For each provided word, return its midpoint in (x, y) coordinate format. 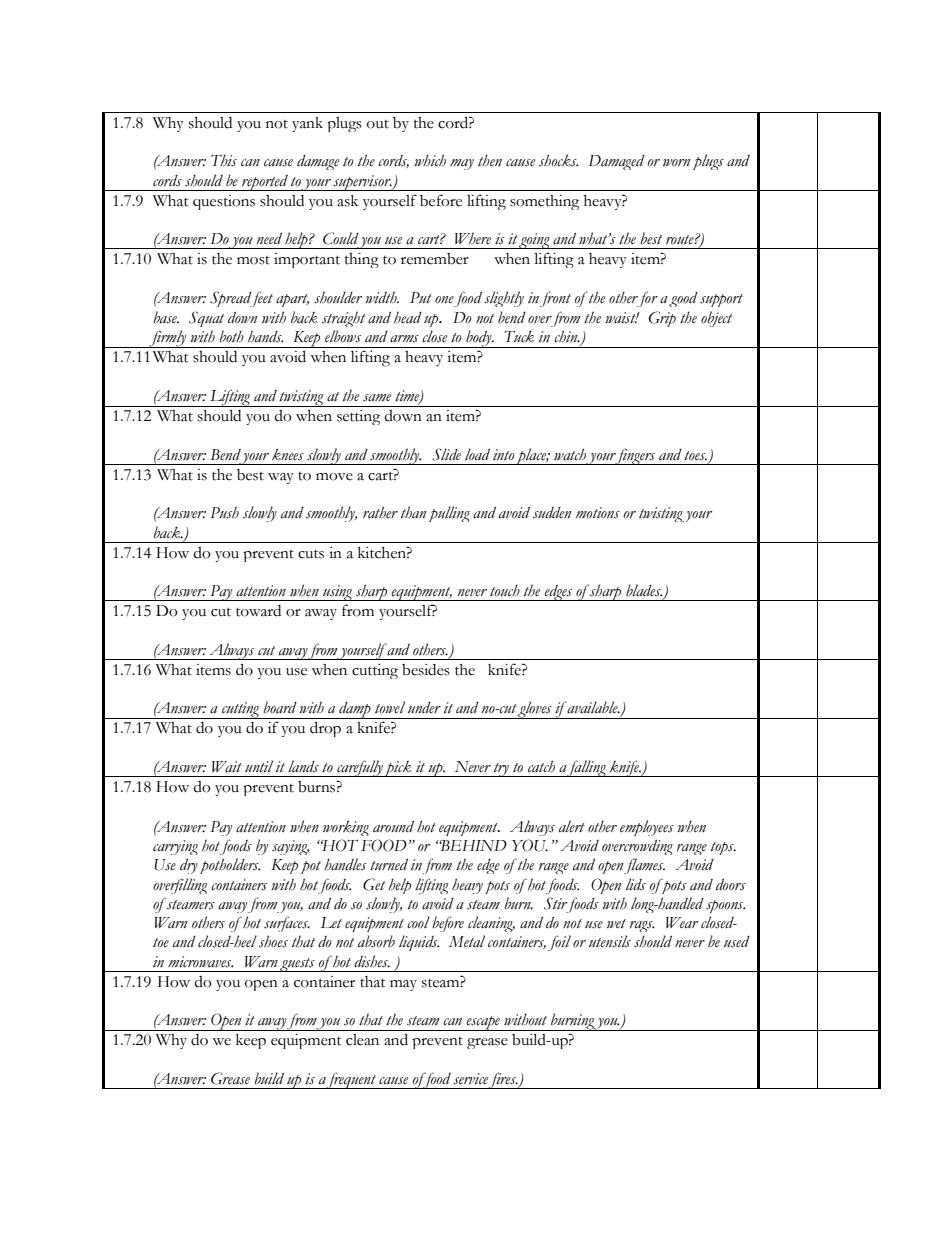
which (430, 160)
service (470, 1079)
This (224, 160)
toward (258, 611)
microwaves (200, 962)
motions (598, 513)
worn (676, 163)
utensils (610, 941)
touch (505, 590)
